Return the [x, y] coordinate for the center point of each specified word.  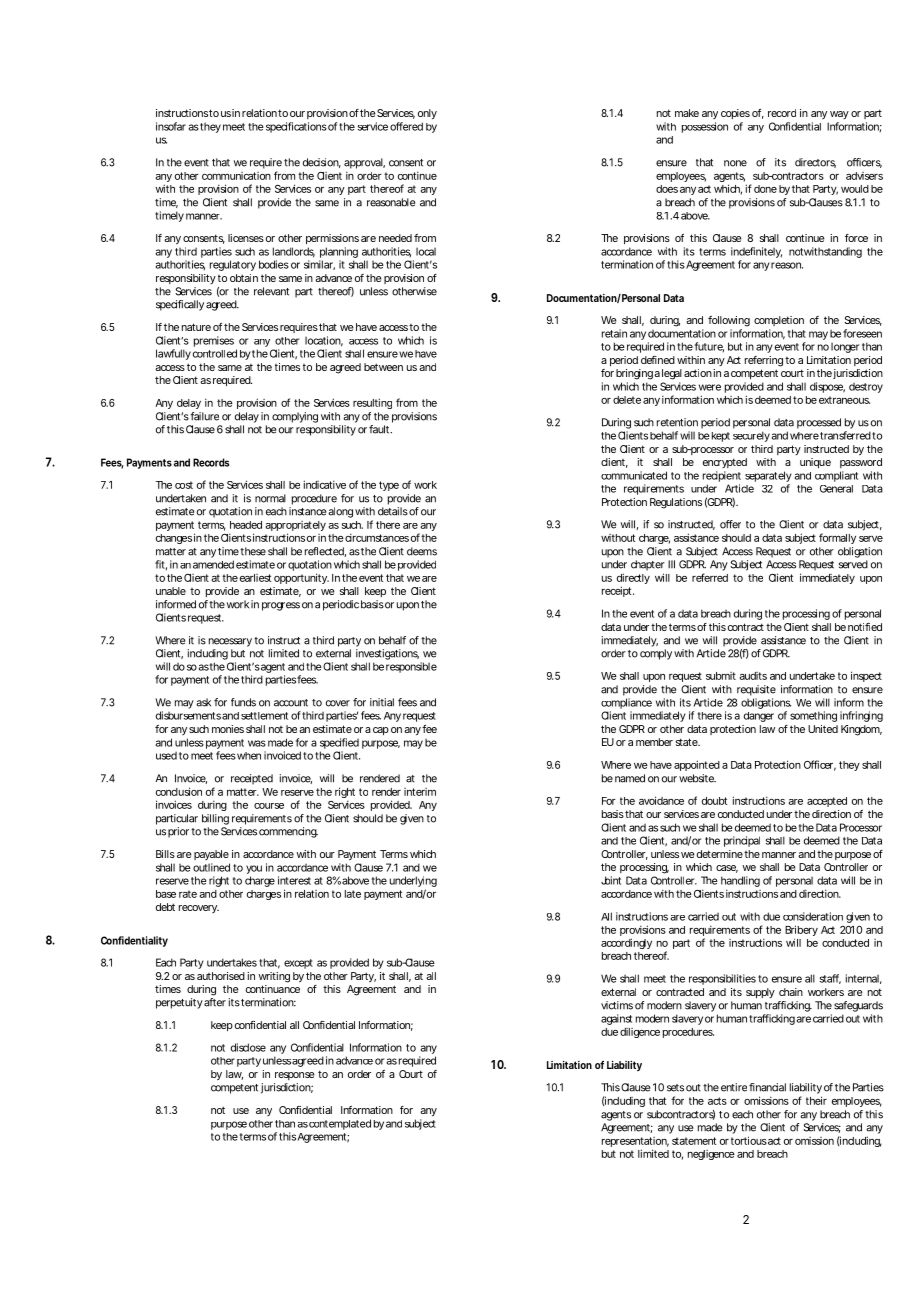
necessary [230, 642]
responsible [411, 667]
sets [675, 1088]
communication [236, 176]
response [295, 1076]
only [427, 114]
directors [815, 163]
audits [753, 676]
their [816, 1100]
